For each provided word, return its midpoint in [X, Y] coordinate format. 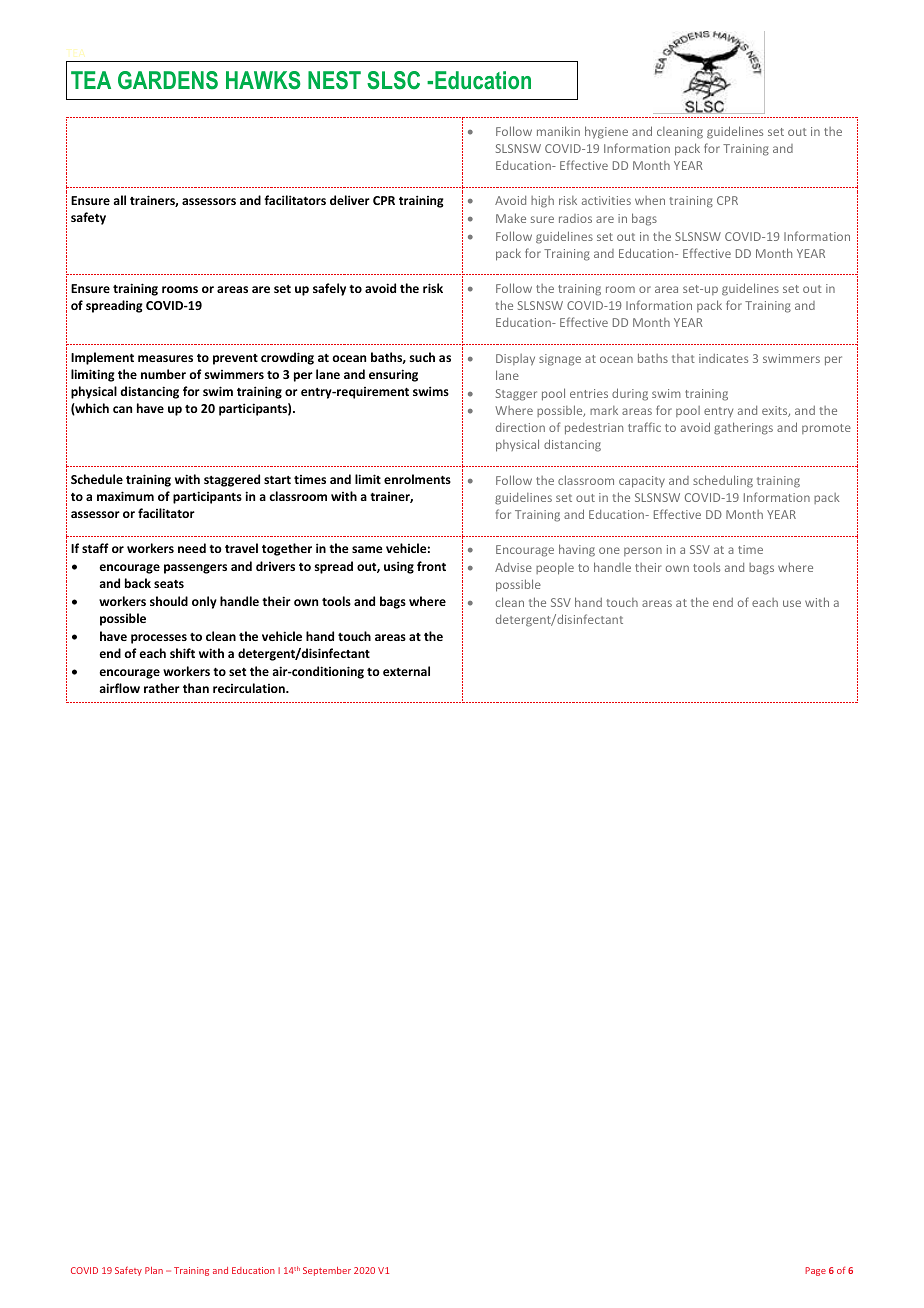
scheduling [723, 481]
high [542, 202]
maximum [125, 496]
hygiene [606, 132]
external [406, 671]
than [196, 688]
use [792, 603]
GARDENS [168, 80]
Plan [154, 1270]
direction [520, 427]
